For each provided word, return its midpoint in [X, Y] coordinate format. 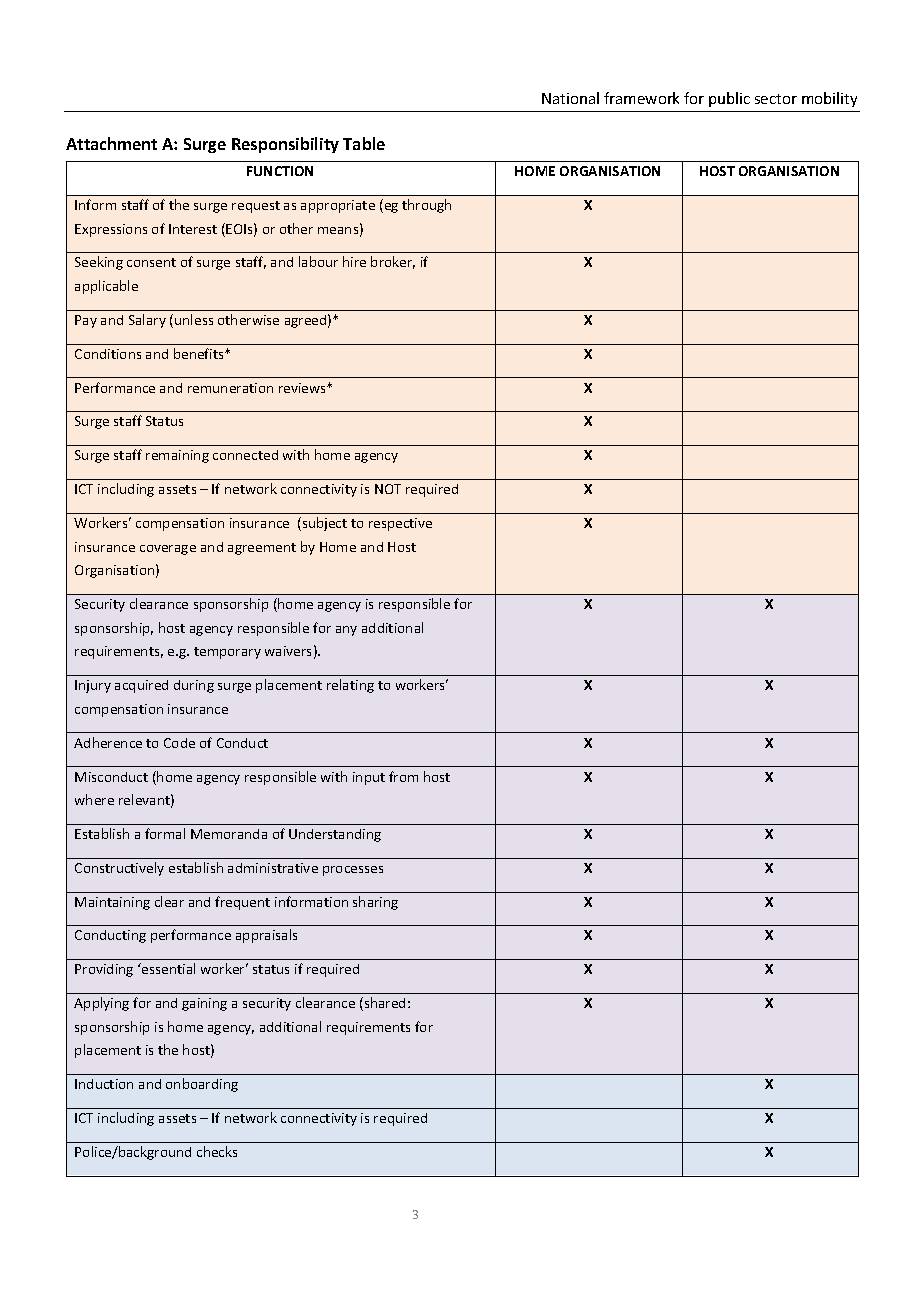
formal [165, 833]
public [729, 99]
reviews [304, 388]
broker [393, 262]
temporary [227, 653]
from [403, 776]
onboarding [202, 1085]
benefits [200, 353]
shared [383, 1004]
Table [364, 143]
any [346, 631]
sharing [375, 903]
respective [400, 524]
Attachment [111, 143]
